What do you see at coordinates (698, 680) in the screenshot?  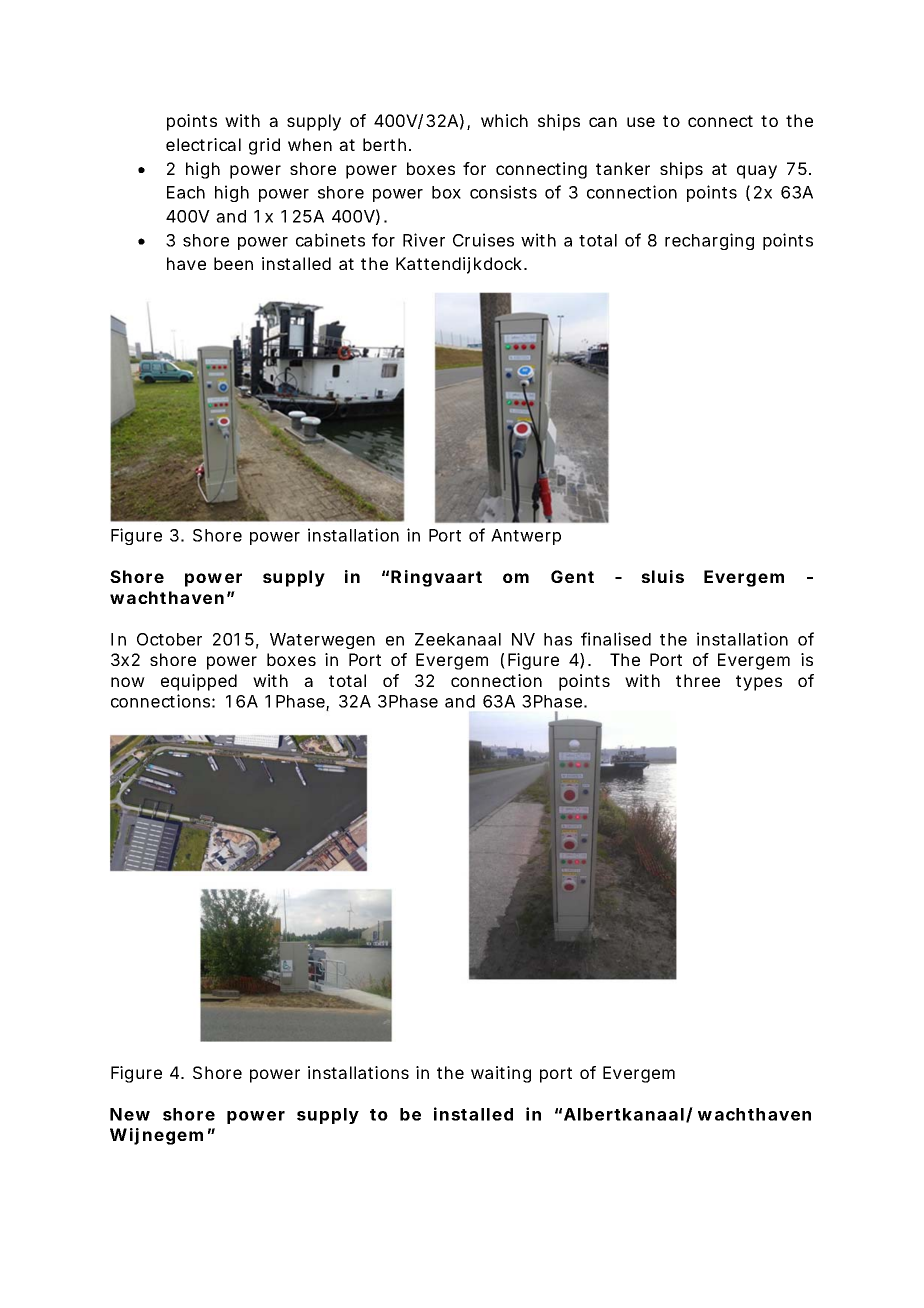 I see `three` at bounding box center [698, 680].
